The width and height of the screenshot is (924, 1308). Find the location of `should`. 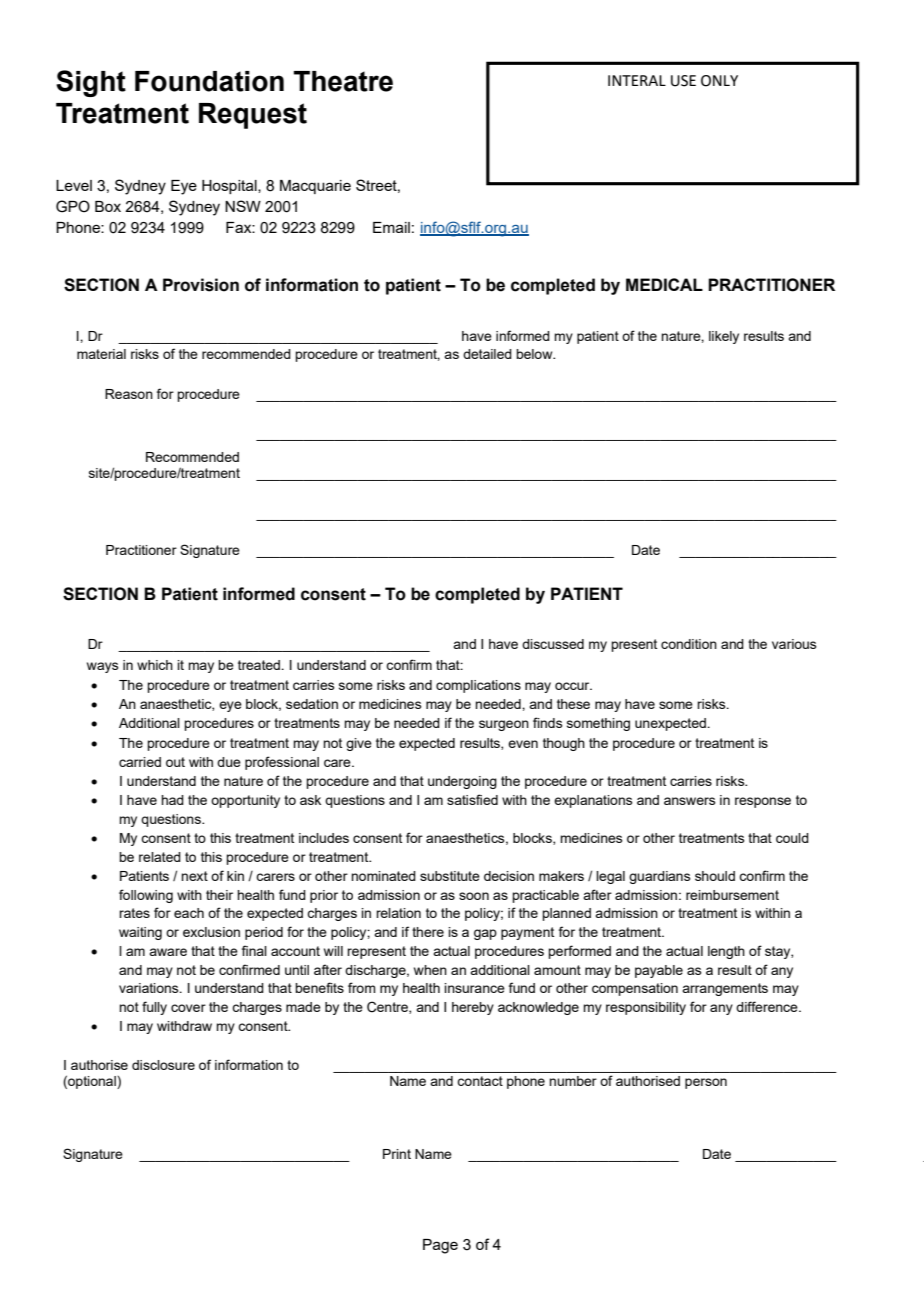

should is located at coordinates (715, 876).
